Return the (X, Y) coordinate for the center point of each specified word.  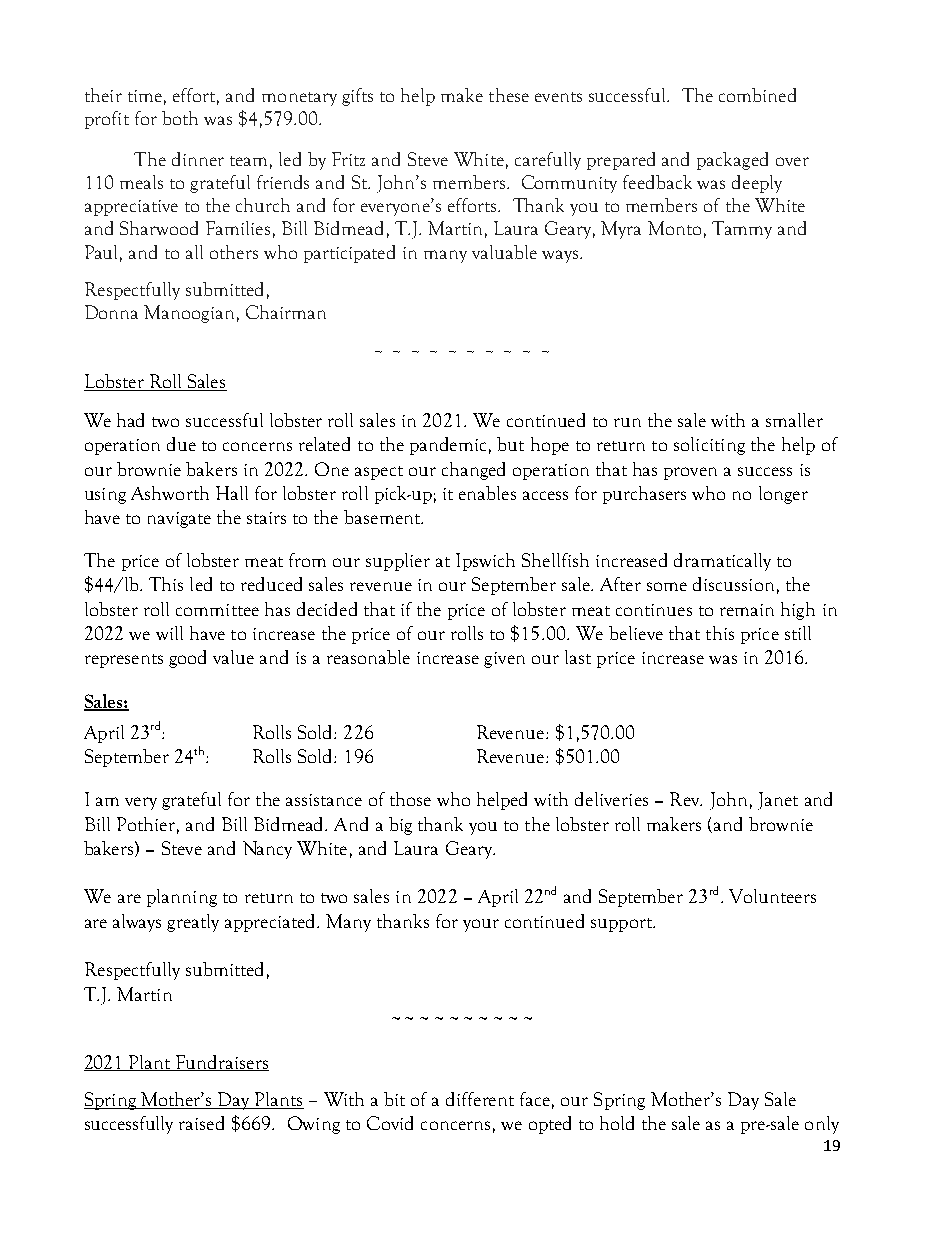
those (410, 799)
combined (757, 95)
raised (201, 1123)
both (180, 118)
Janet (778, 801)
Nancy (267, 850)
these (509, 95)
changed (473, 471)
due (181, 444)
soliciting (709, 446)
